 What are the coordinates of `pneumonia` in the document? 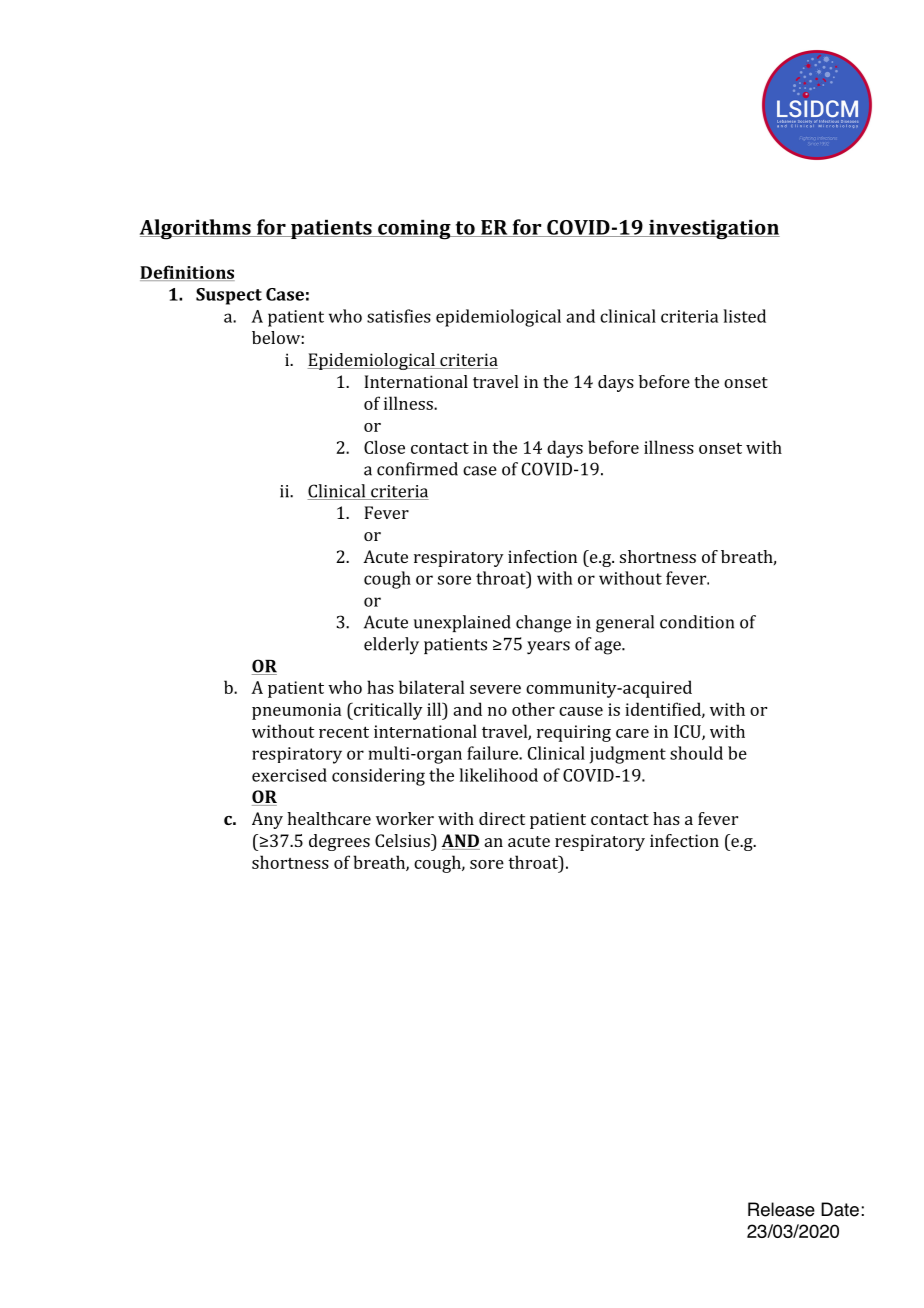 It's located at (296, 711).
